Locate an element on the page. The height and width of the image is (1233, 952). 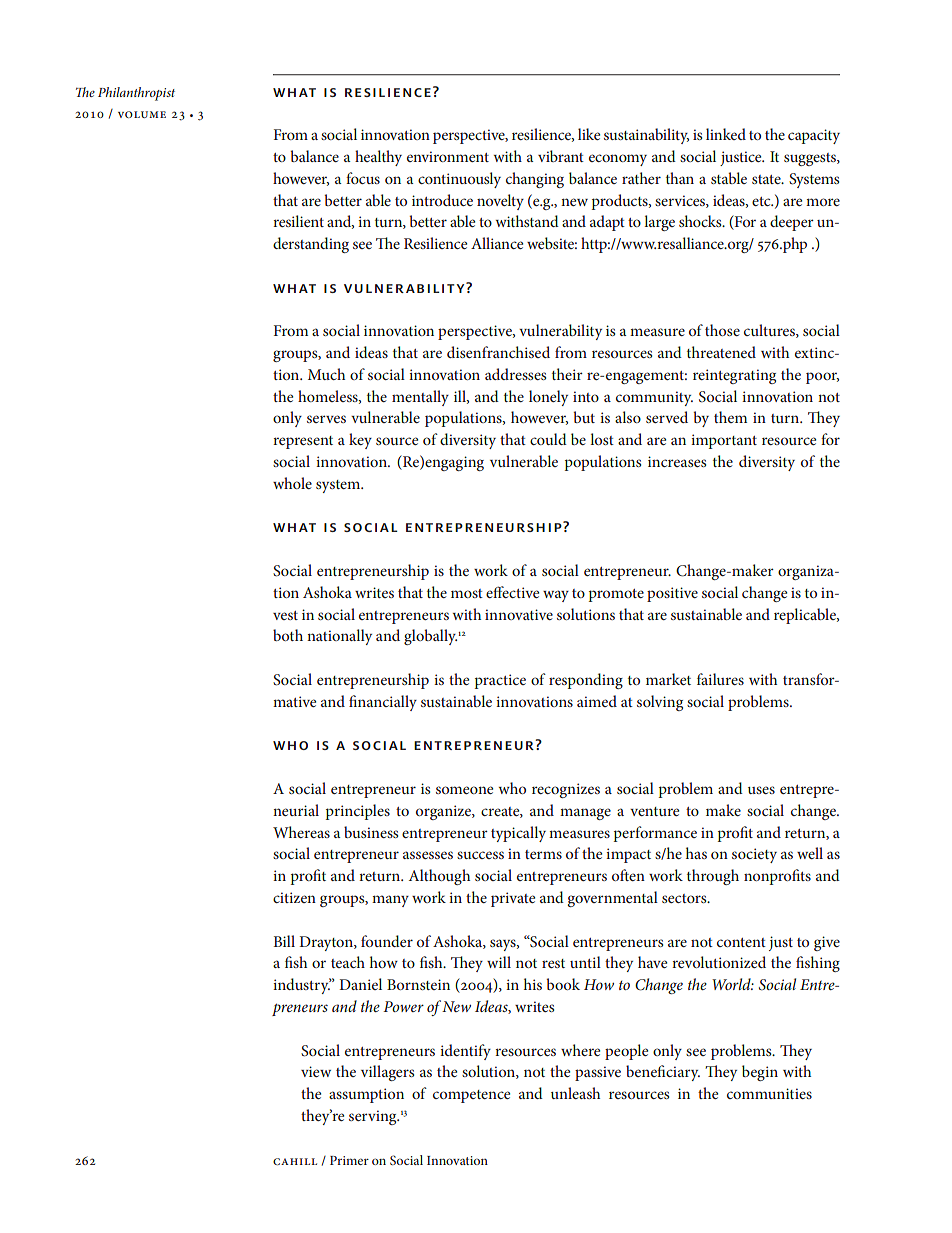
volume is located at coordinates (142, 114).
